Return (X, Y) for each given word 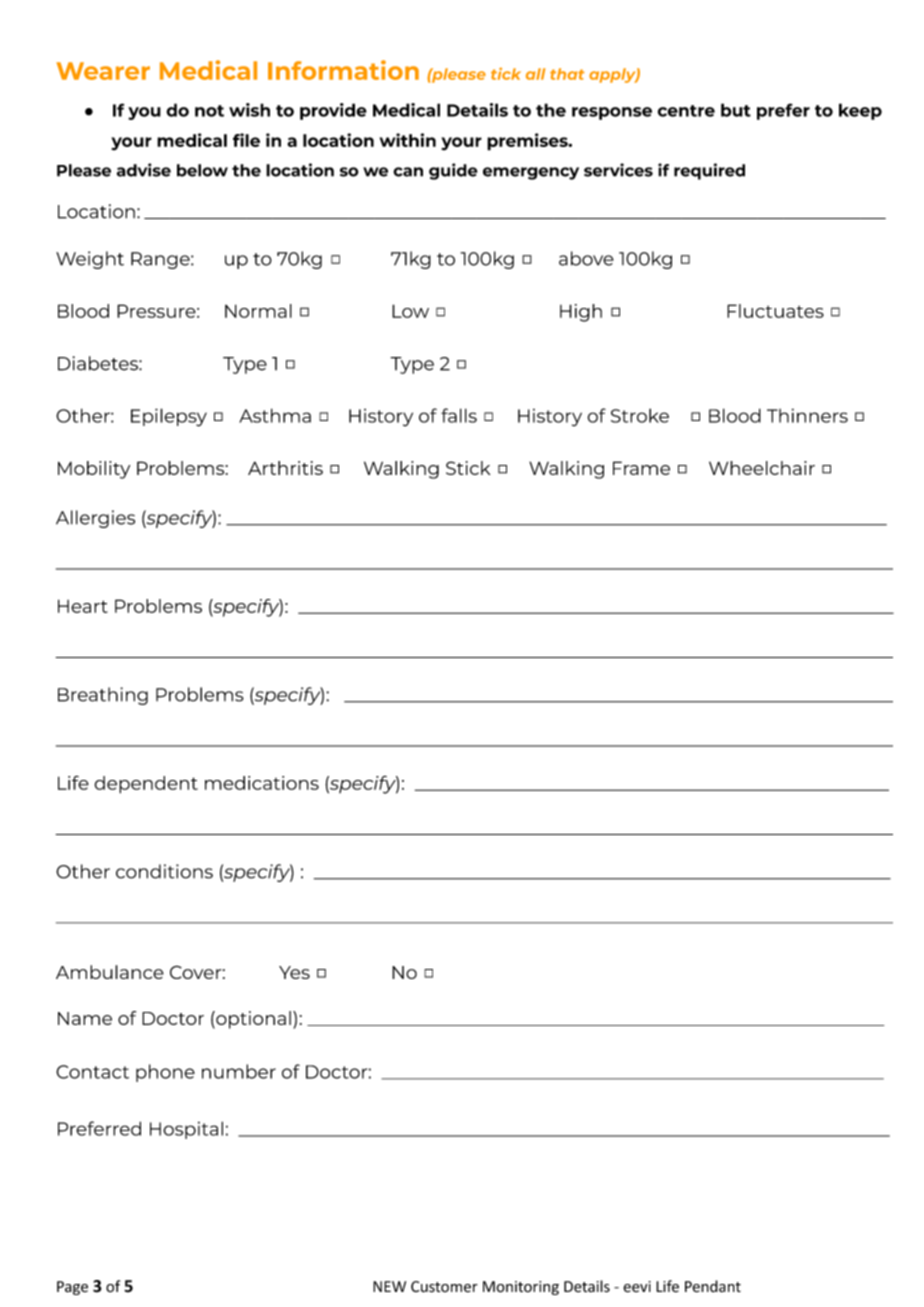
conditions (164, 871)
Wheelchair (762, 468)
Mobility (94, 470)
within (408, 140)
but (736, 110)
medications (262, 783)
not (209, 111)
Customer (444, 1287)
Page (72, 1288)
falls (459, 415)
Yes (294, 972)
